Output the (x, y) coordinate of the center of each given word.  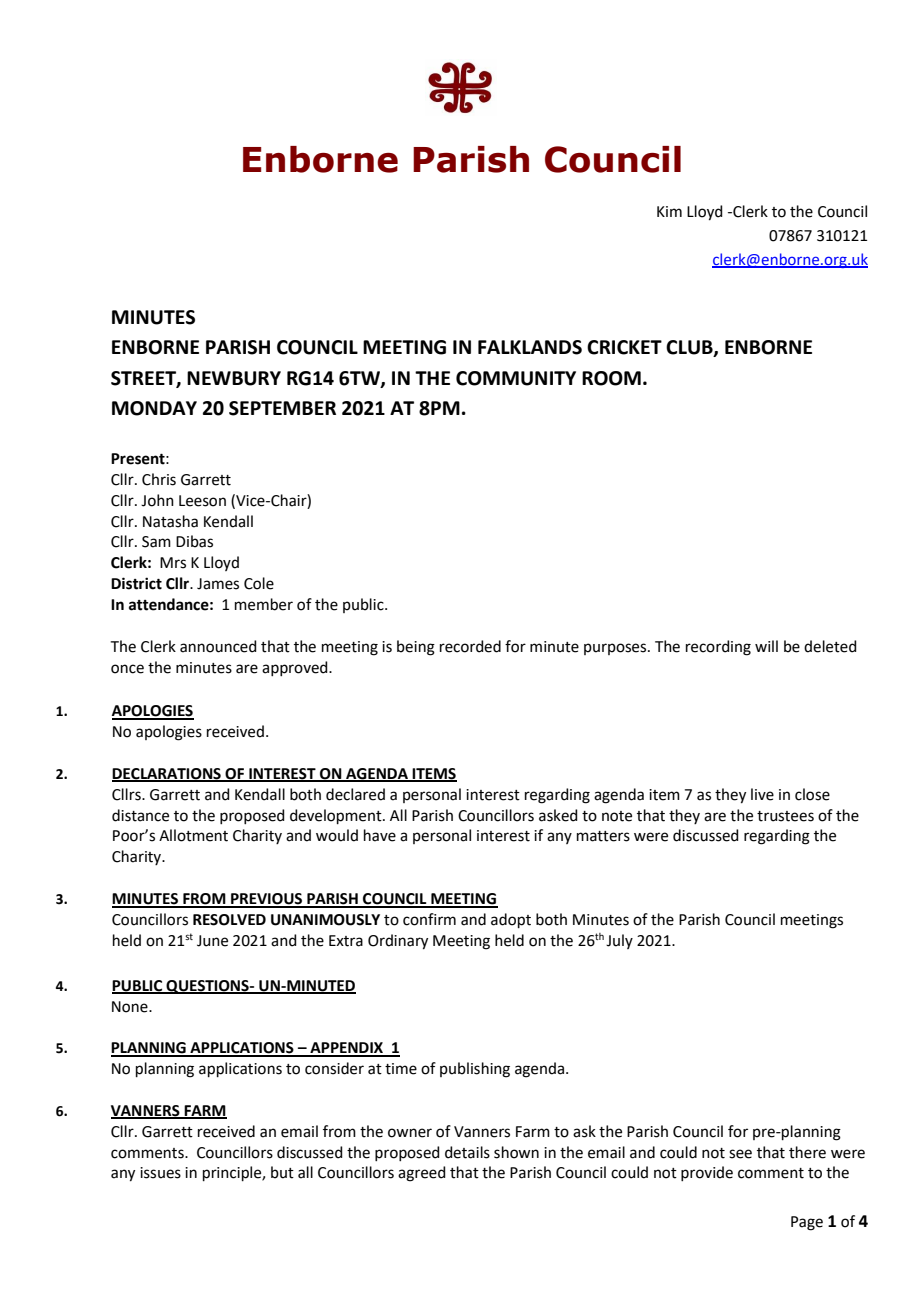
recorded (470, 646)
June (212, 941)
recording (718, 648)
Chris (159, 479)
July (619, 941)
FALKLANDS (530, 347)
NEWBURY (234, 378)
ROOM (611, 378)
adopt (511, 920)
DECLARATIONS (167, 774)
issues (160, 1173)
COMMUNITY (516, 378)
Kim (669, 211)
